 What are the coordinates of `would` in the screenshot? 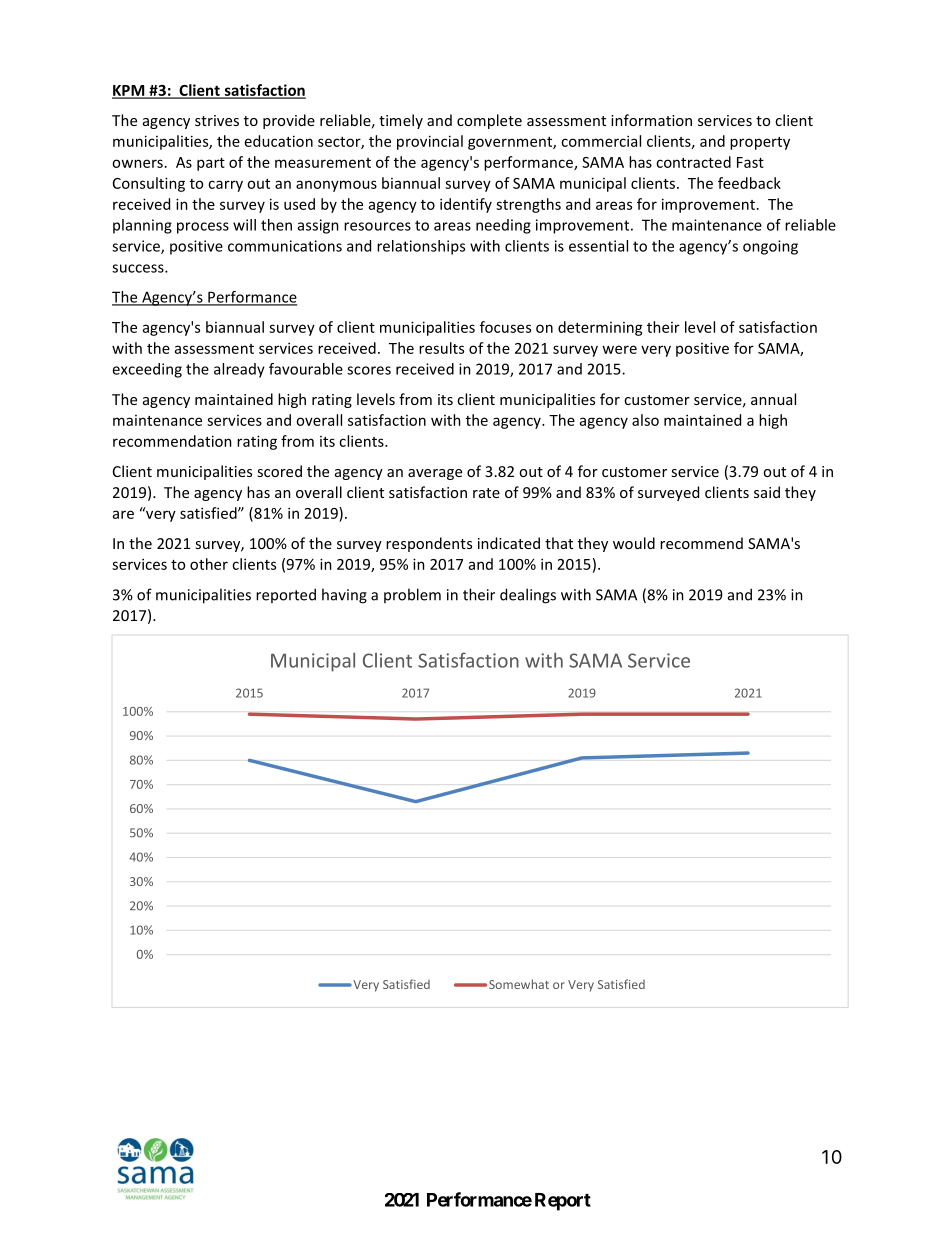 It's located at (634, 543).
